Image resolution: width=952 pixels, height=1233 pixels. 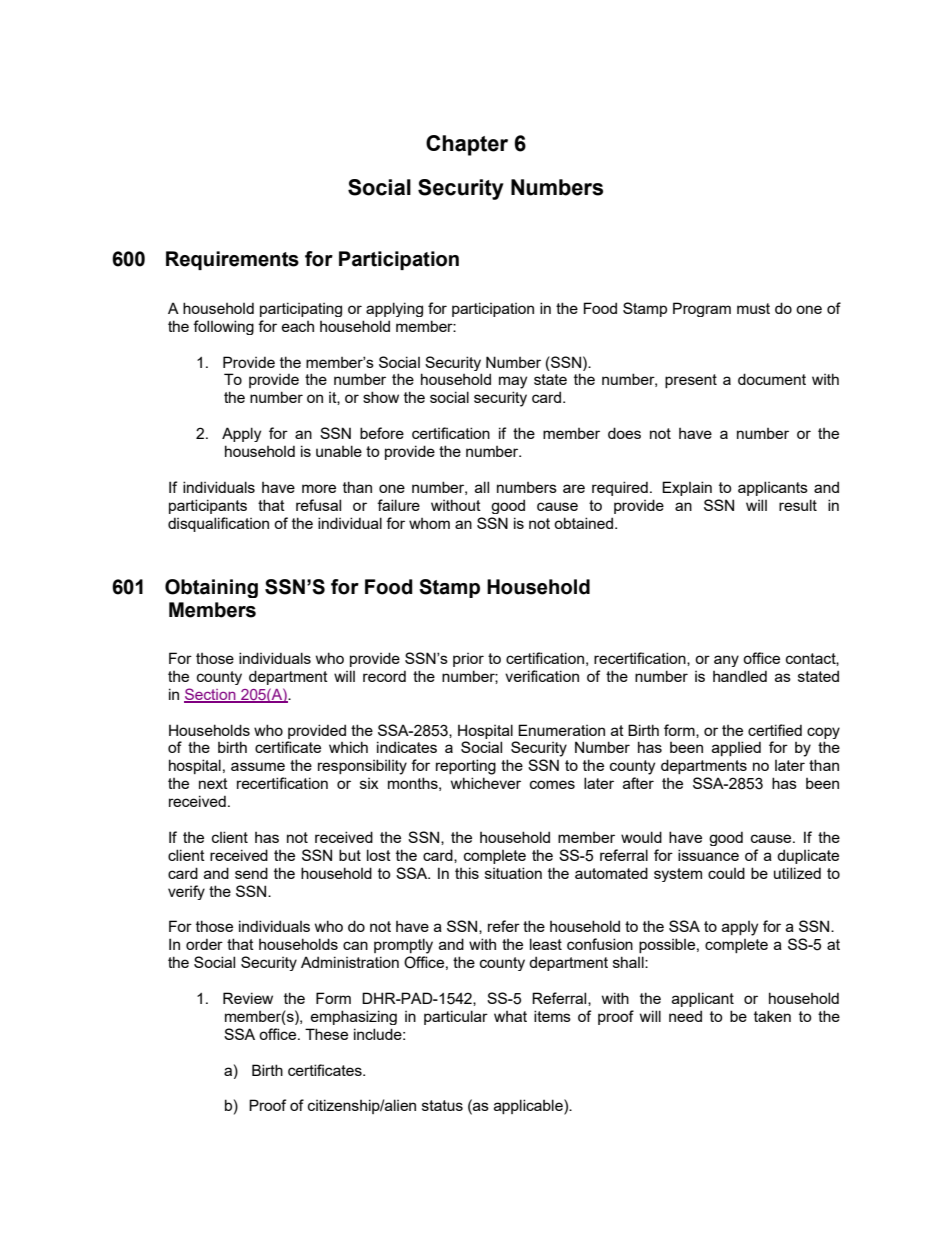 What do you see at coordinates (726, 873) in the screenshot?
I see `could` at bounding box center [726, 873].
